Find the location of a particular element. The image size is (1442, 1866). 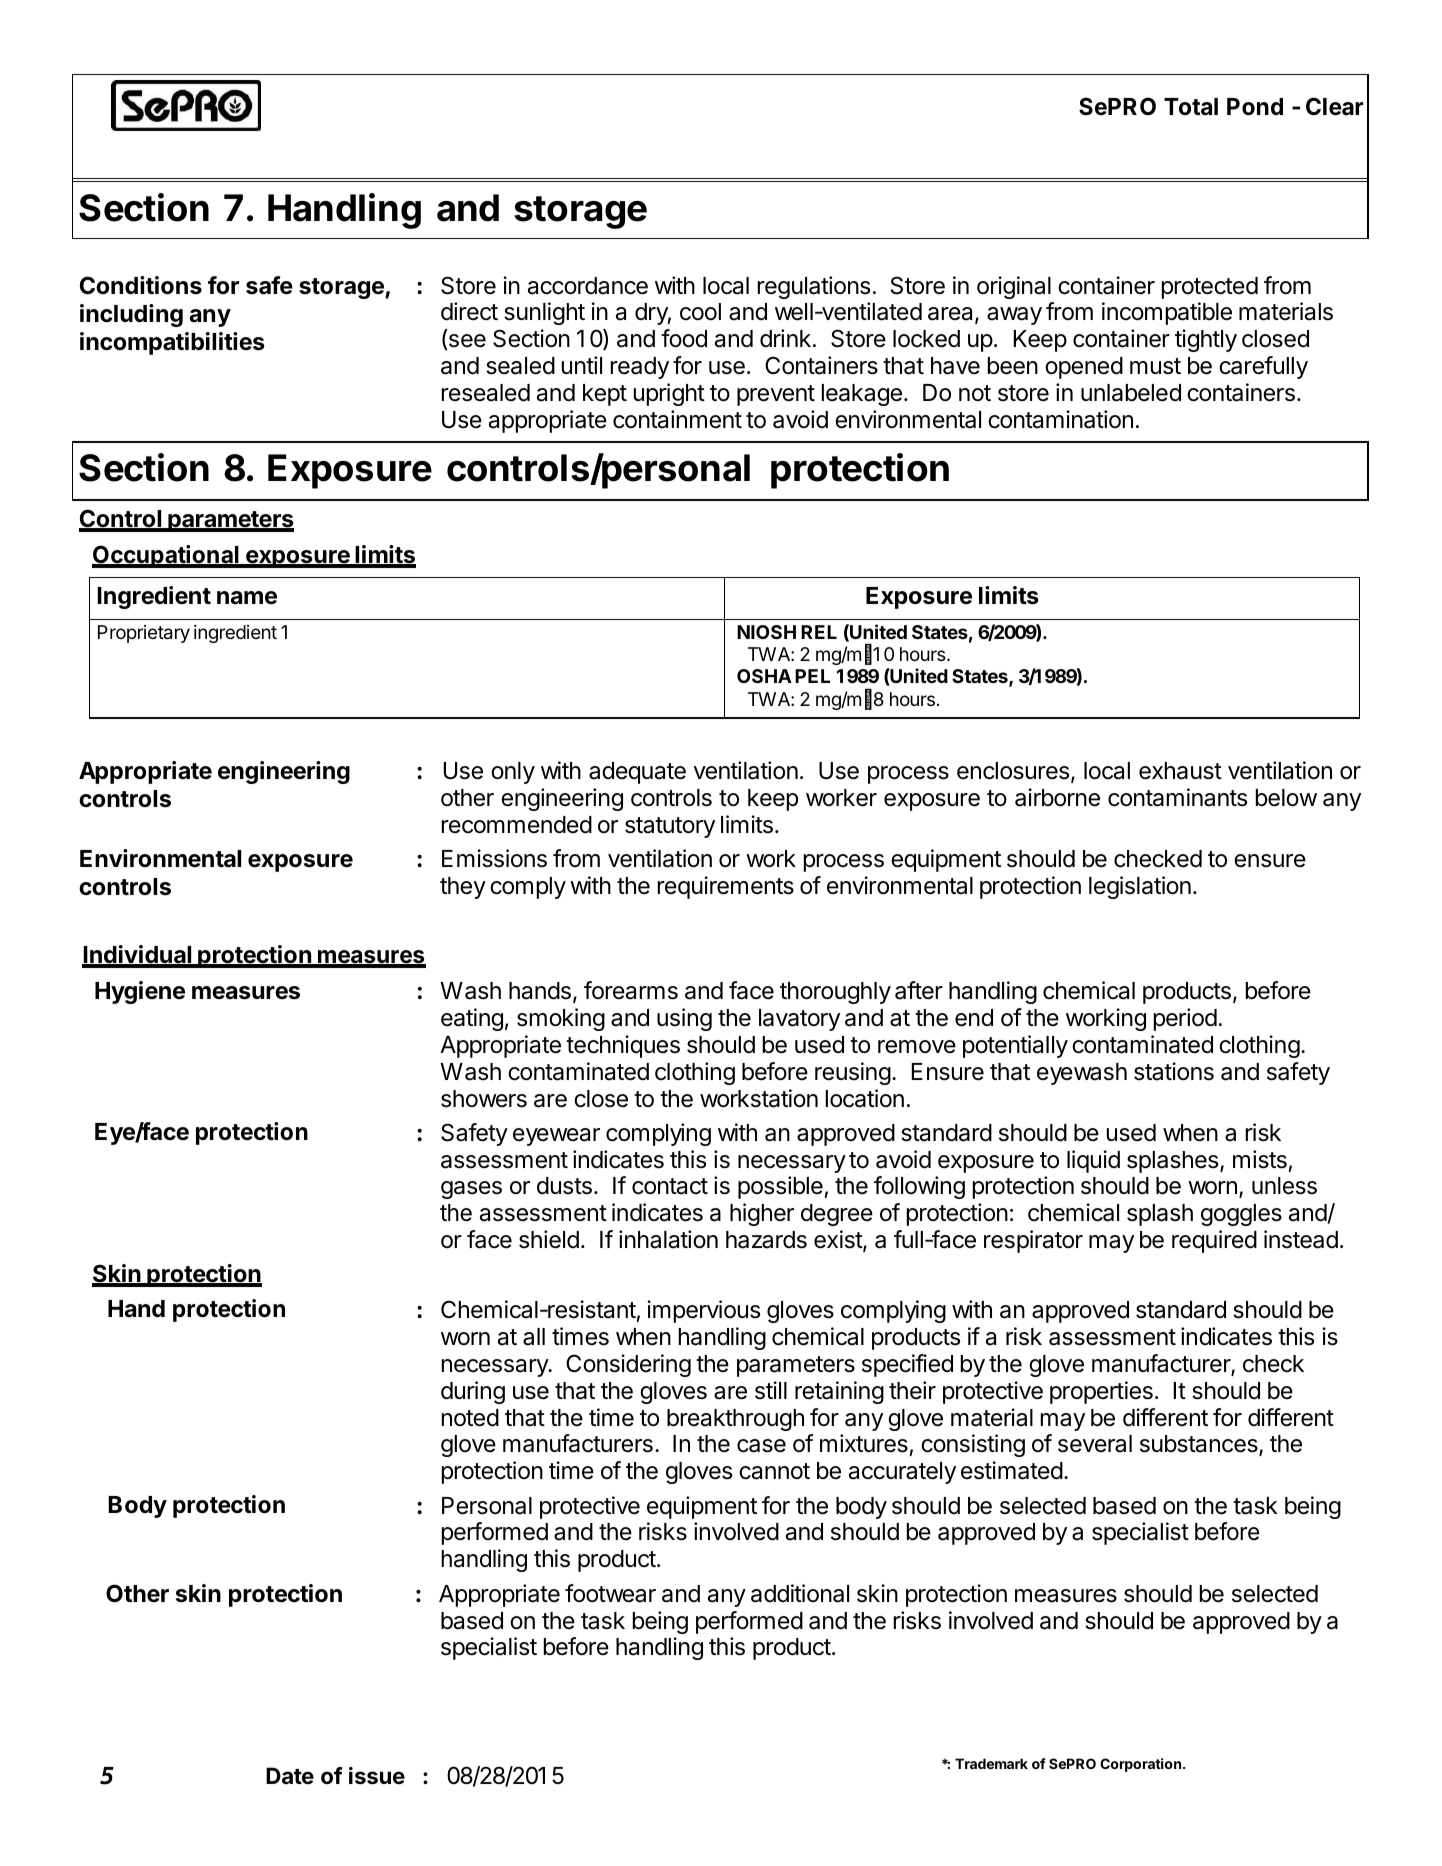

Total is located at coordinates (1191, 107).
